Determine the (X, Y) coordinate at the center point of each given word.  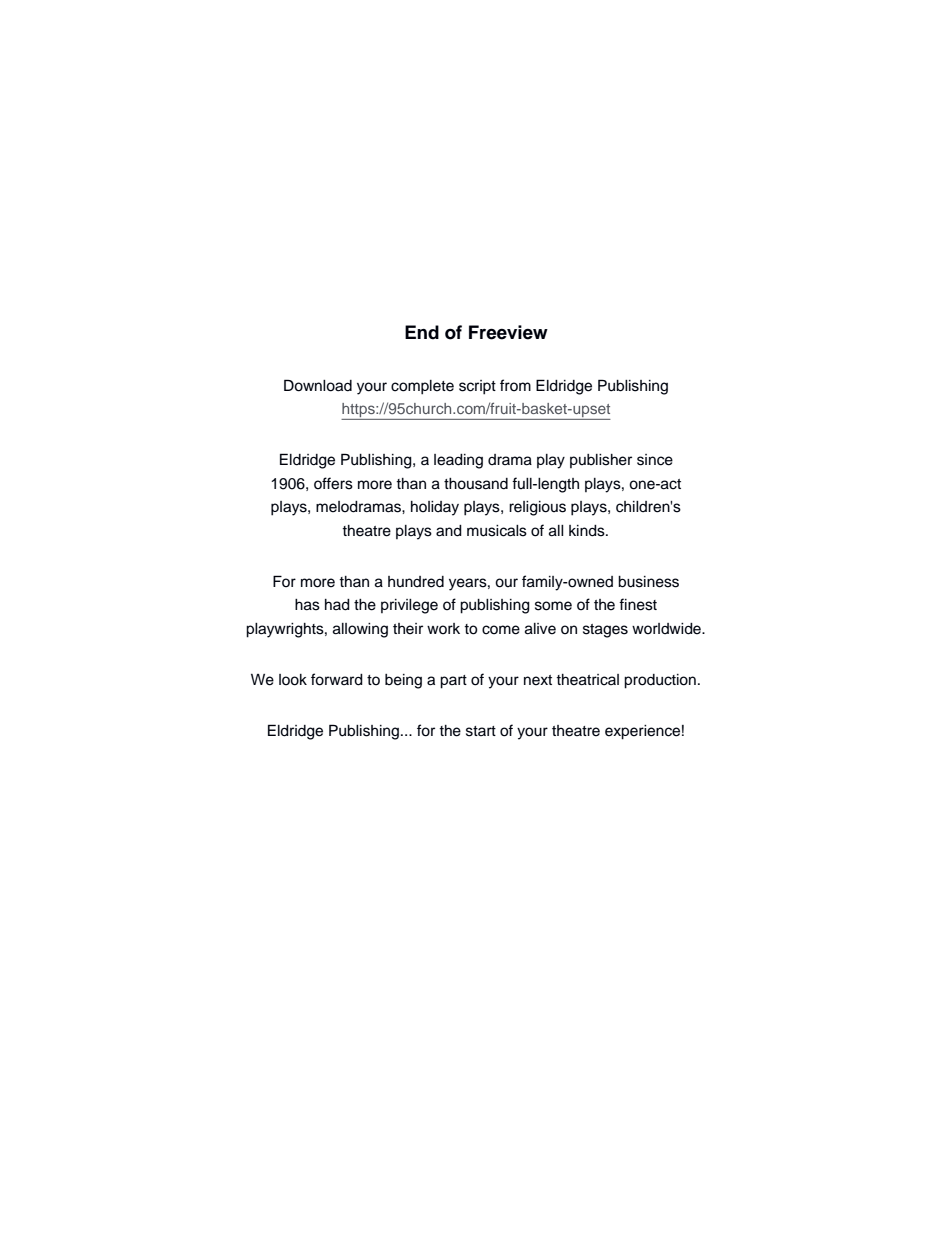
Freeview (508, 332)
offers (333, 483)
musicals (497, 531)
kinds (588, 531)
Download (318, 385)
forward (337, 679)
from (515, 385)
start (481, 731)
